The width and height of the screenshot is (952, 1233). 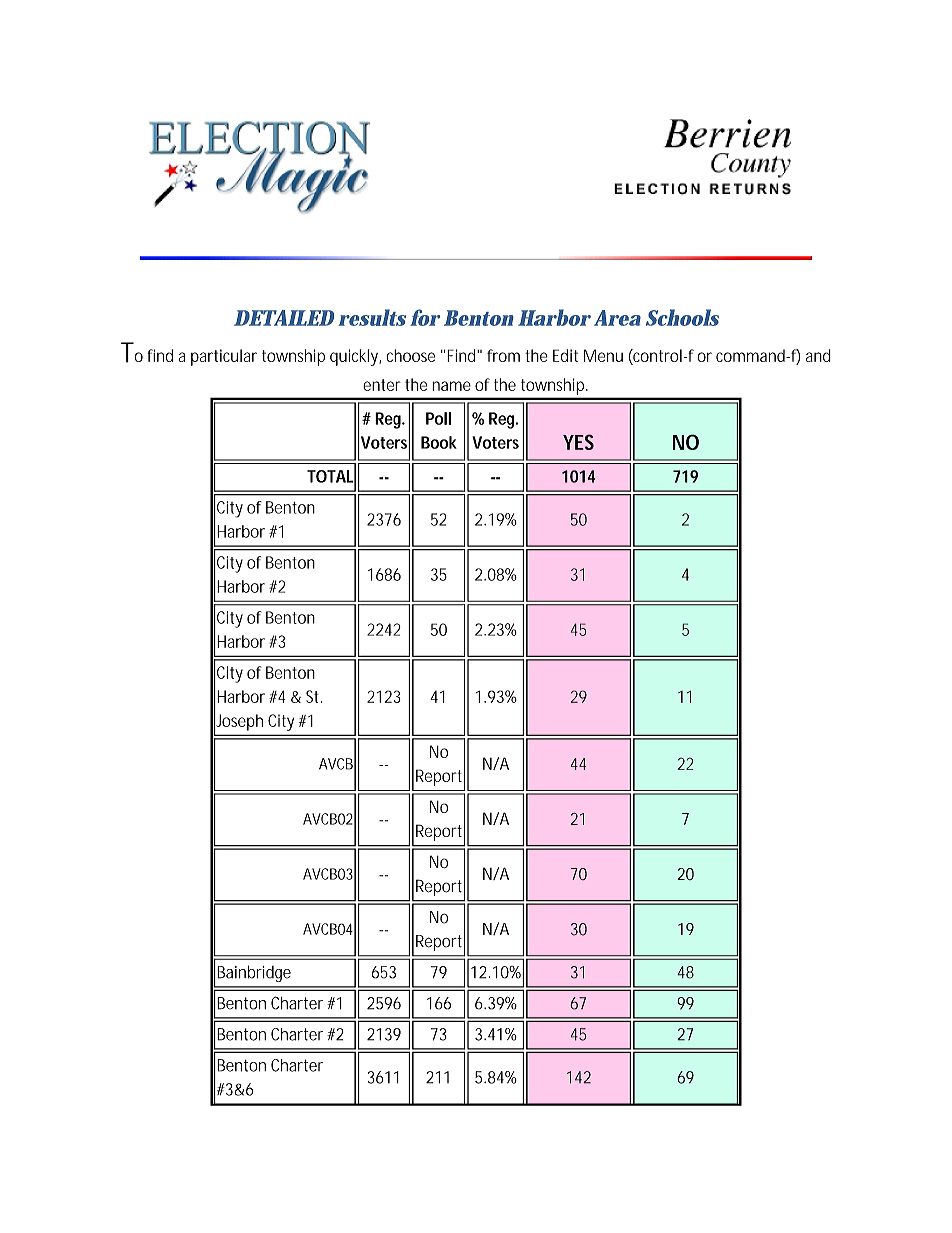 I want to click on Book, so click(x=439, y=442).
